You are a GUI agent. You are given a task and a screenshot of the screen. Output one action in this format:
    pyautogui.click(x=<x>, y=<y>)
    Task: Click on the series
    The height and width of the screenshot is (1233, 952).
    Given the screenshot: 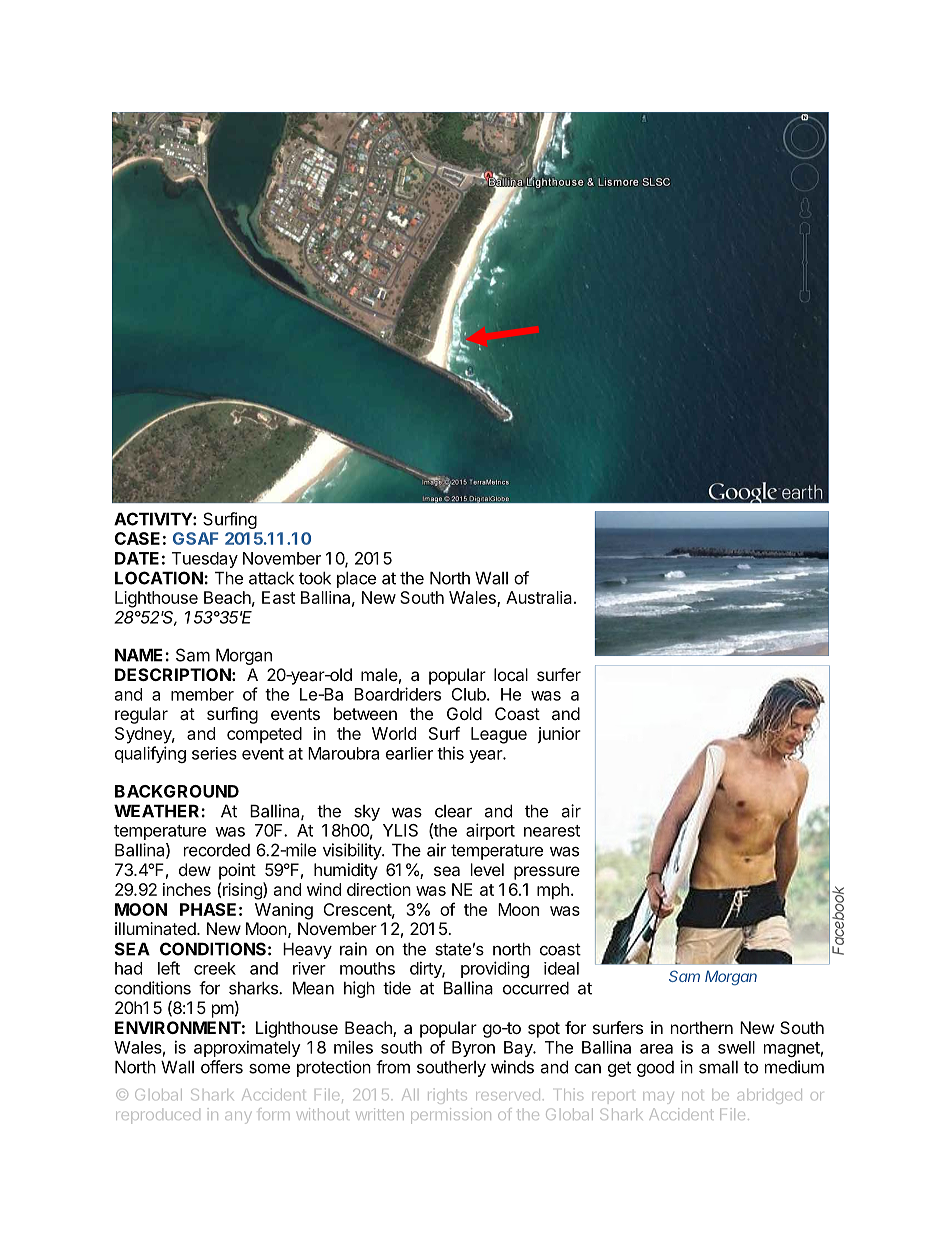 What is the action you would take?
    pyautogui.click(x=214, y=753)
